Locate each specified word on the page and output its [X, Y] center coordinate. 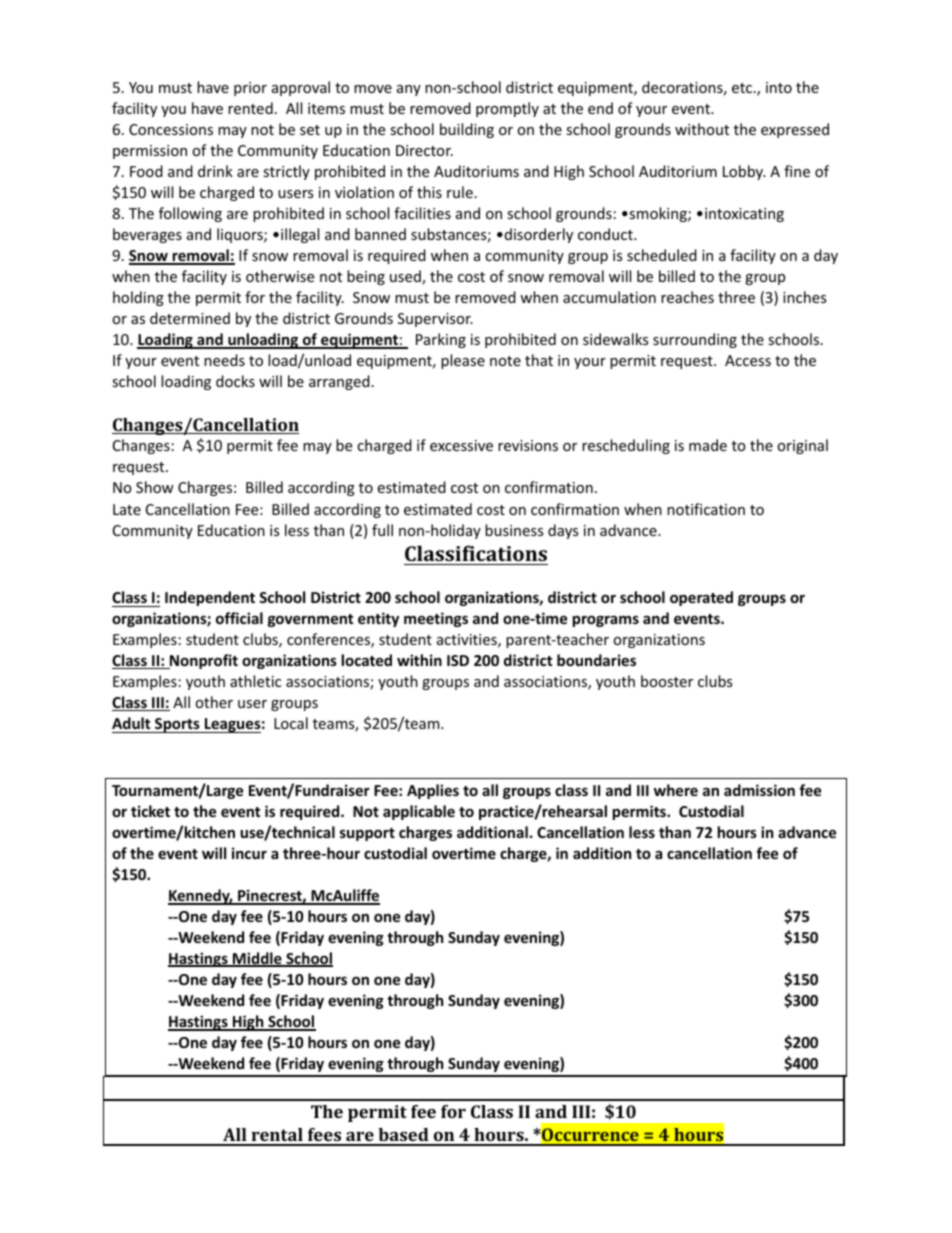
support [367, 834]
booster [667, 681]
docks [235, 381]
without [702, 129]
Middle [257, 959]
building [467, 130]
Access [748, 360]
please [463, 361]
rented [250, 108]
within [419, 660]
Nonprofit [203, 661]
